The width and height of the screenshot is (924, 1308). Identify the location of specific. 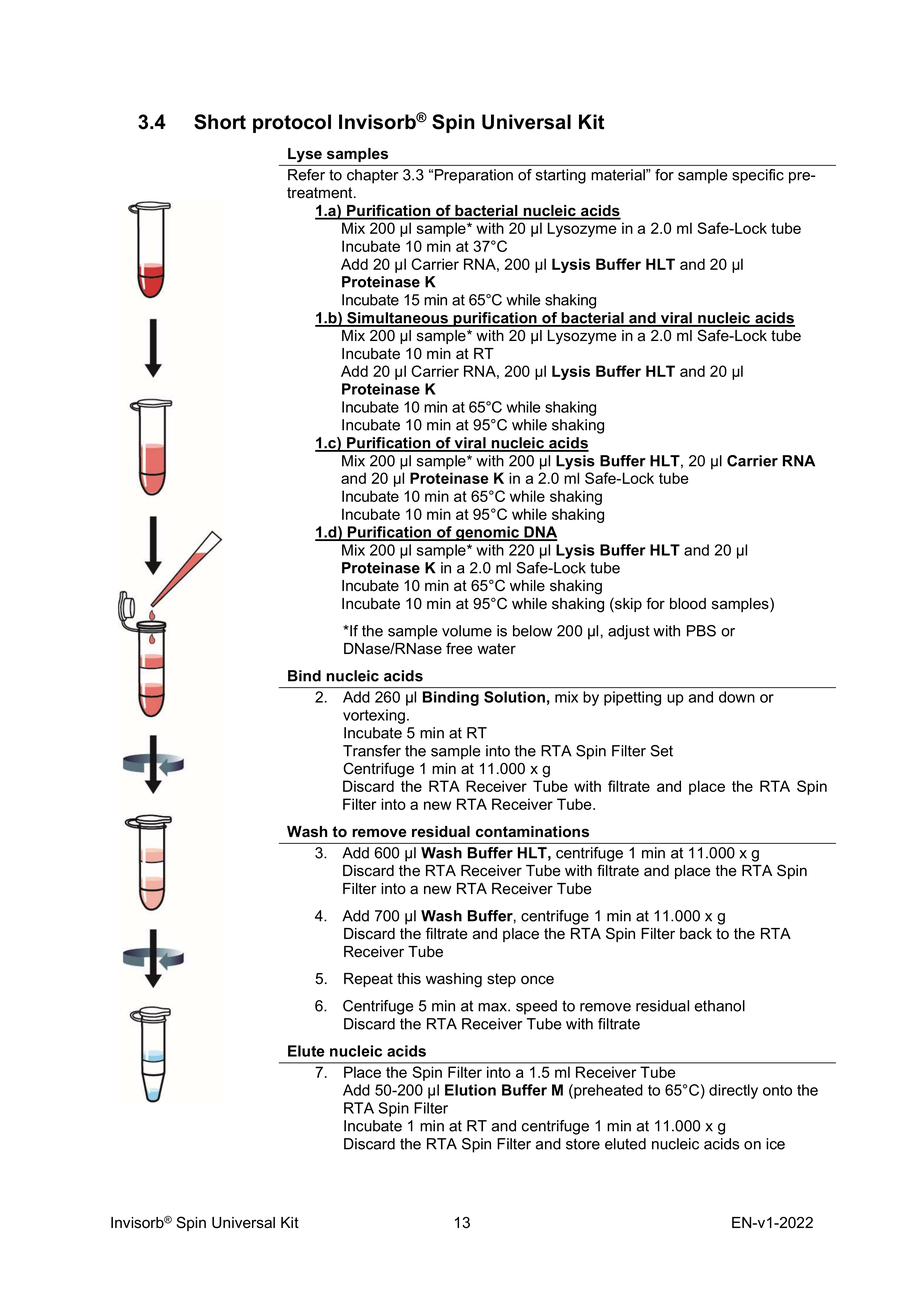
(758, 176).
